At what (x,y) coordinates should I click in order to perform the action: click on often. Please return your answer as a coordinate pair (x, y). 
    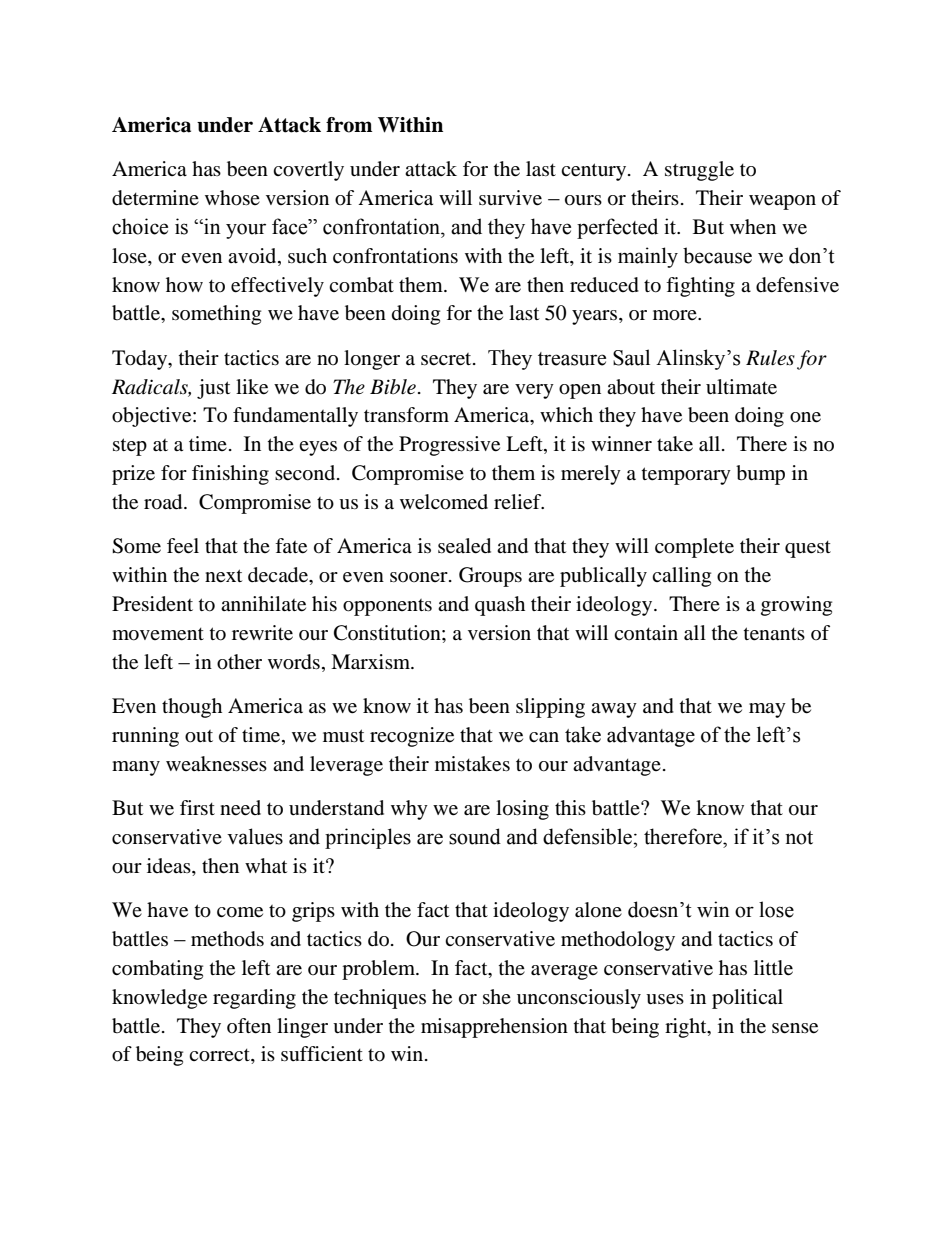
    Looking at the image, I should click on (249, 1026).
